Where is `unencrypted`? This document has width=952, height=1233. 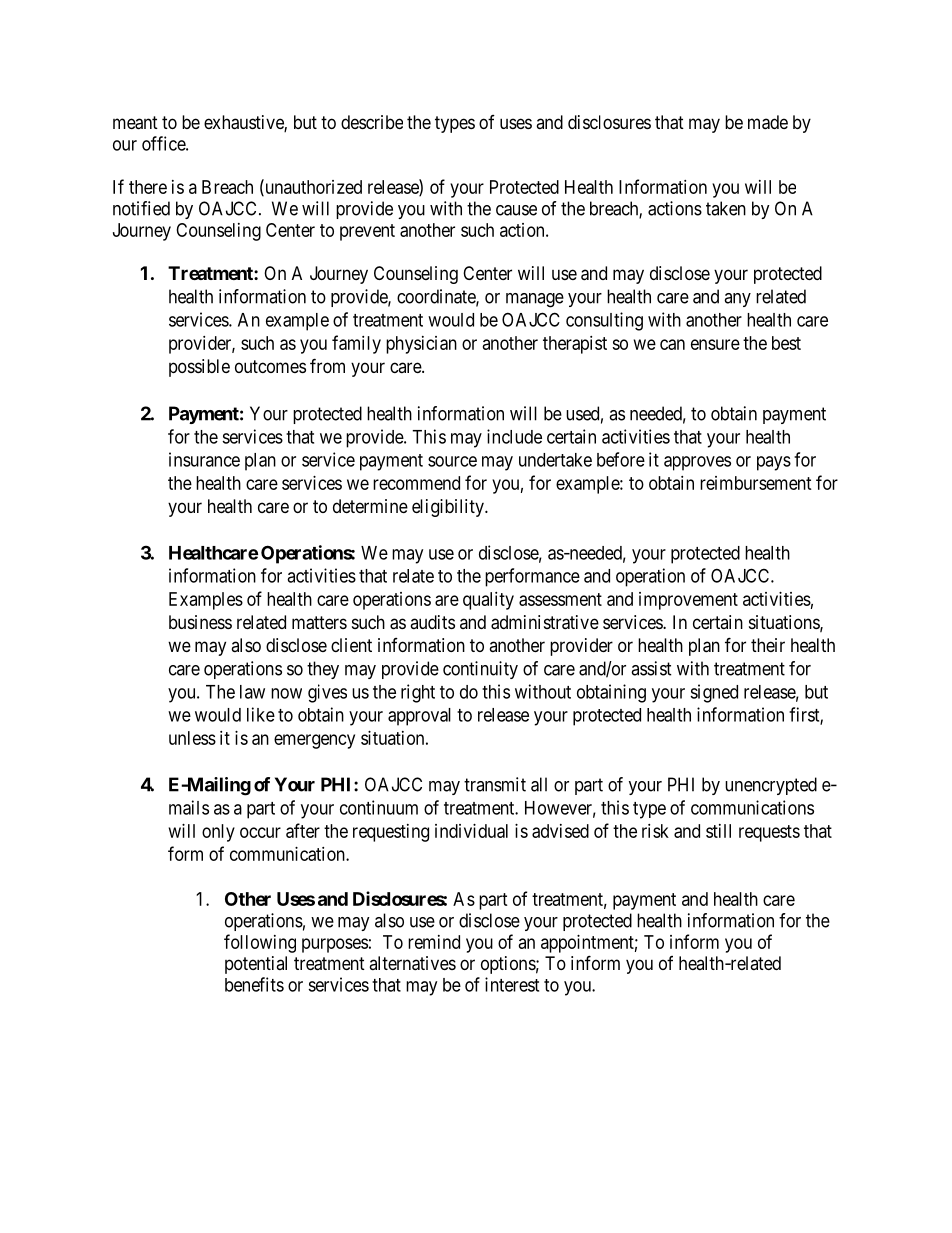 unencrypted is located at coordinates (771, 786).
